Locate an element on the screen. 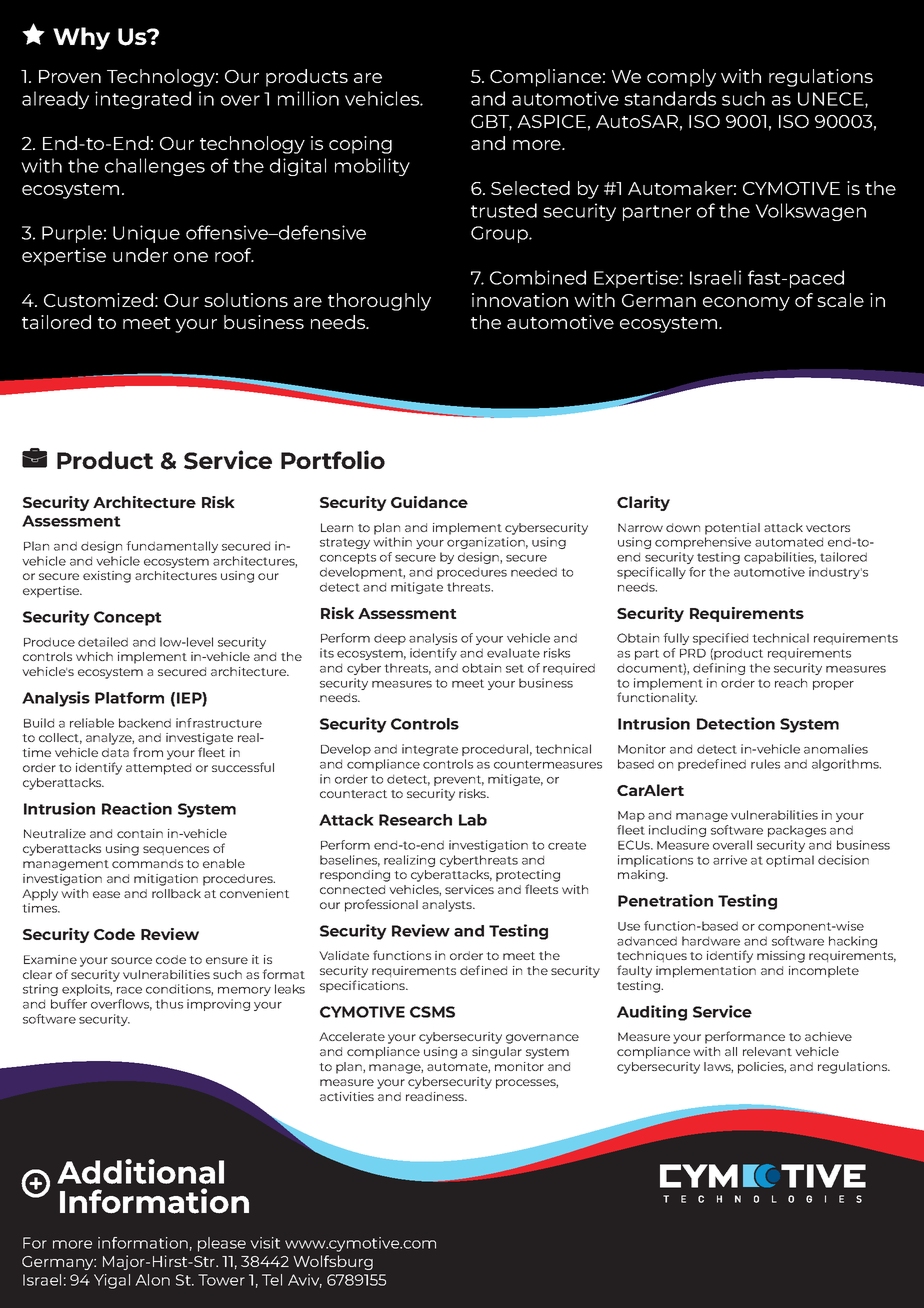  commands is located at coordinates (147, 863).
